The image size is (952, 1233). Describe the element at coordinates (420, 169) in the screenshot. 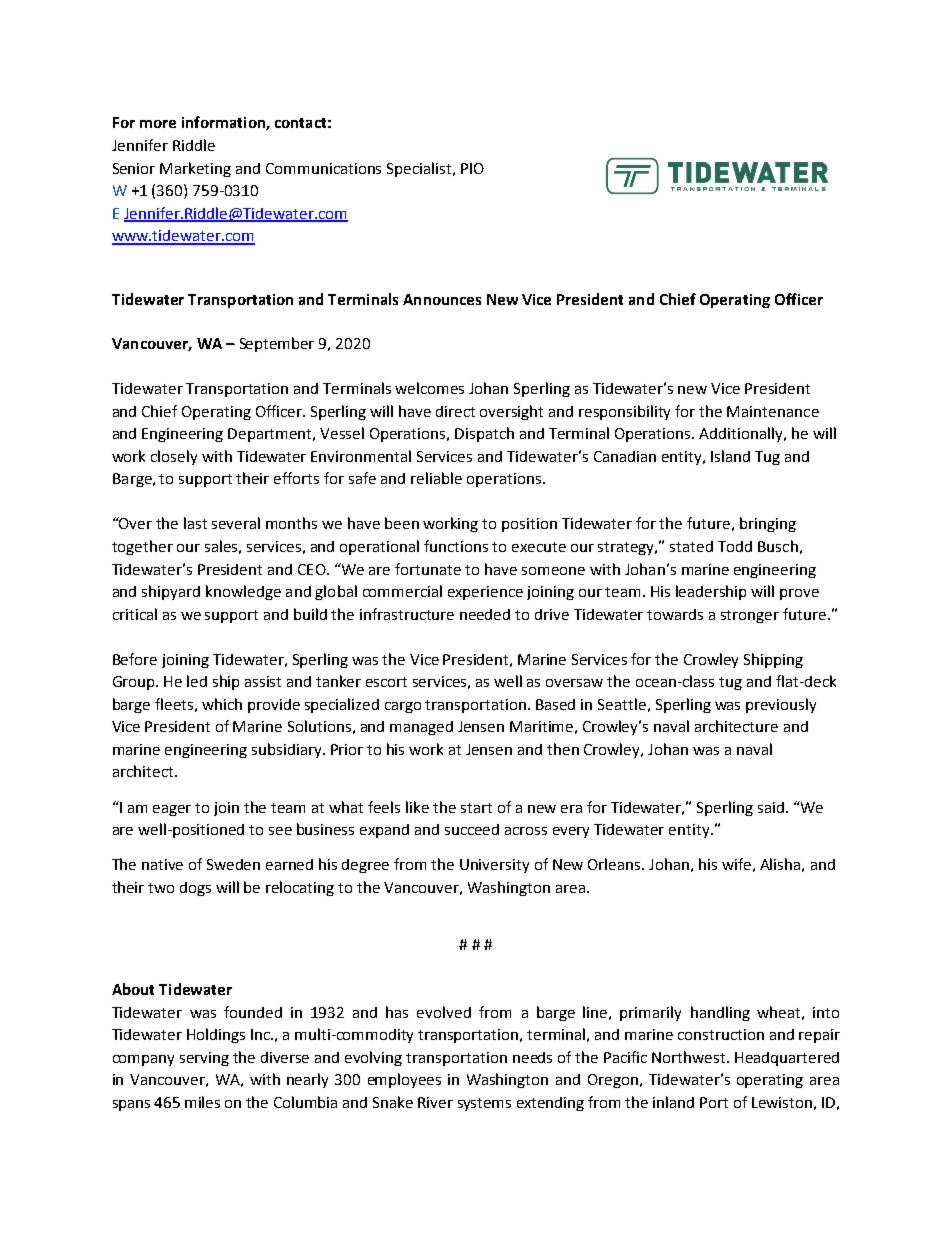

I see `Specialist` at that location.
